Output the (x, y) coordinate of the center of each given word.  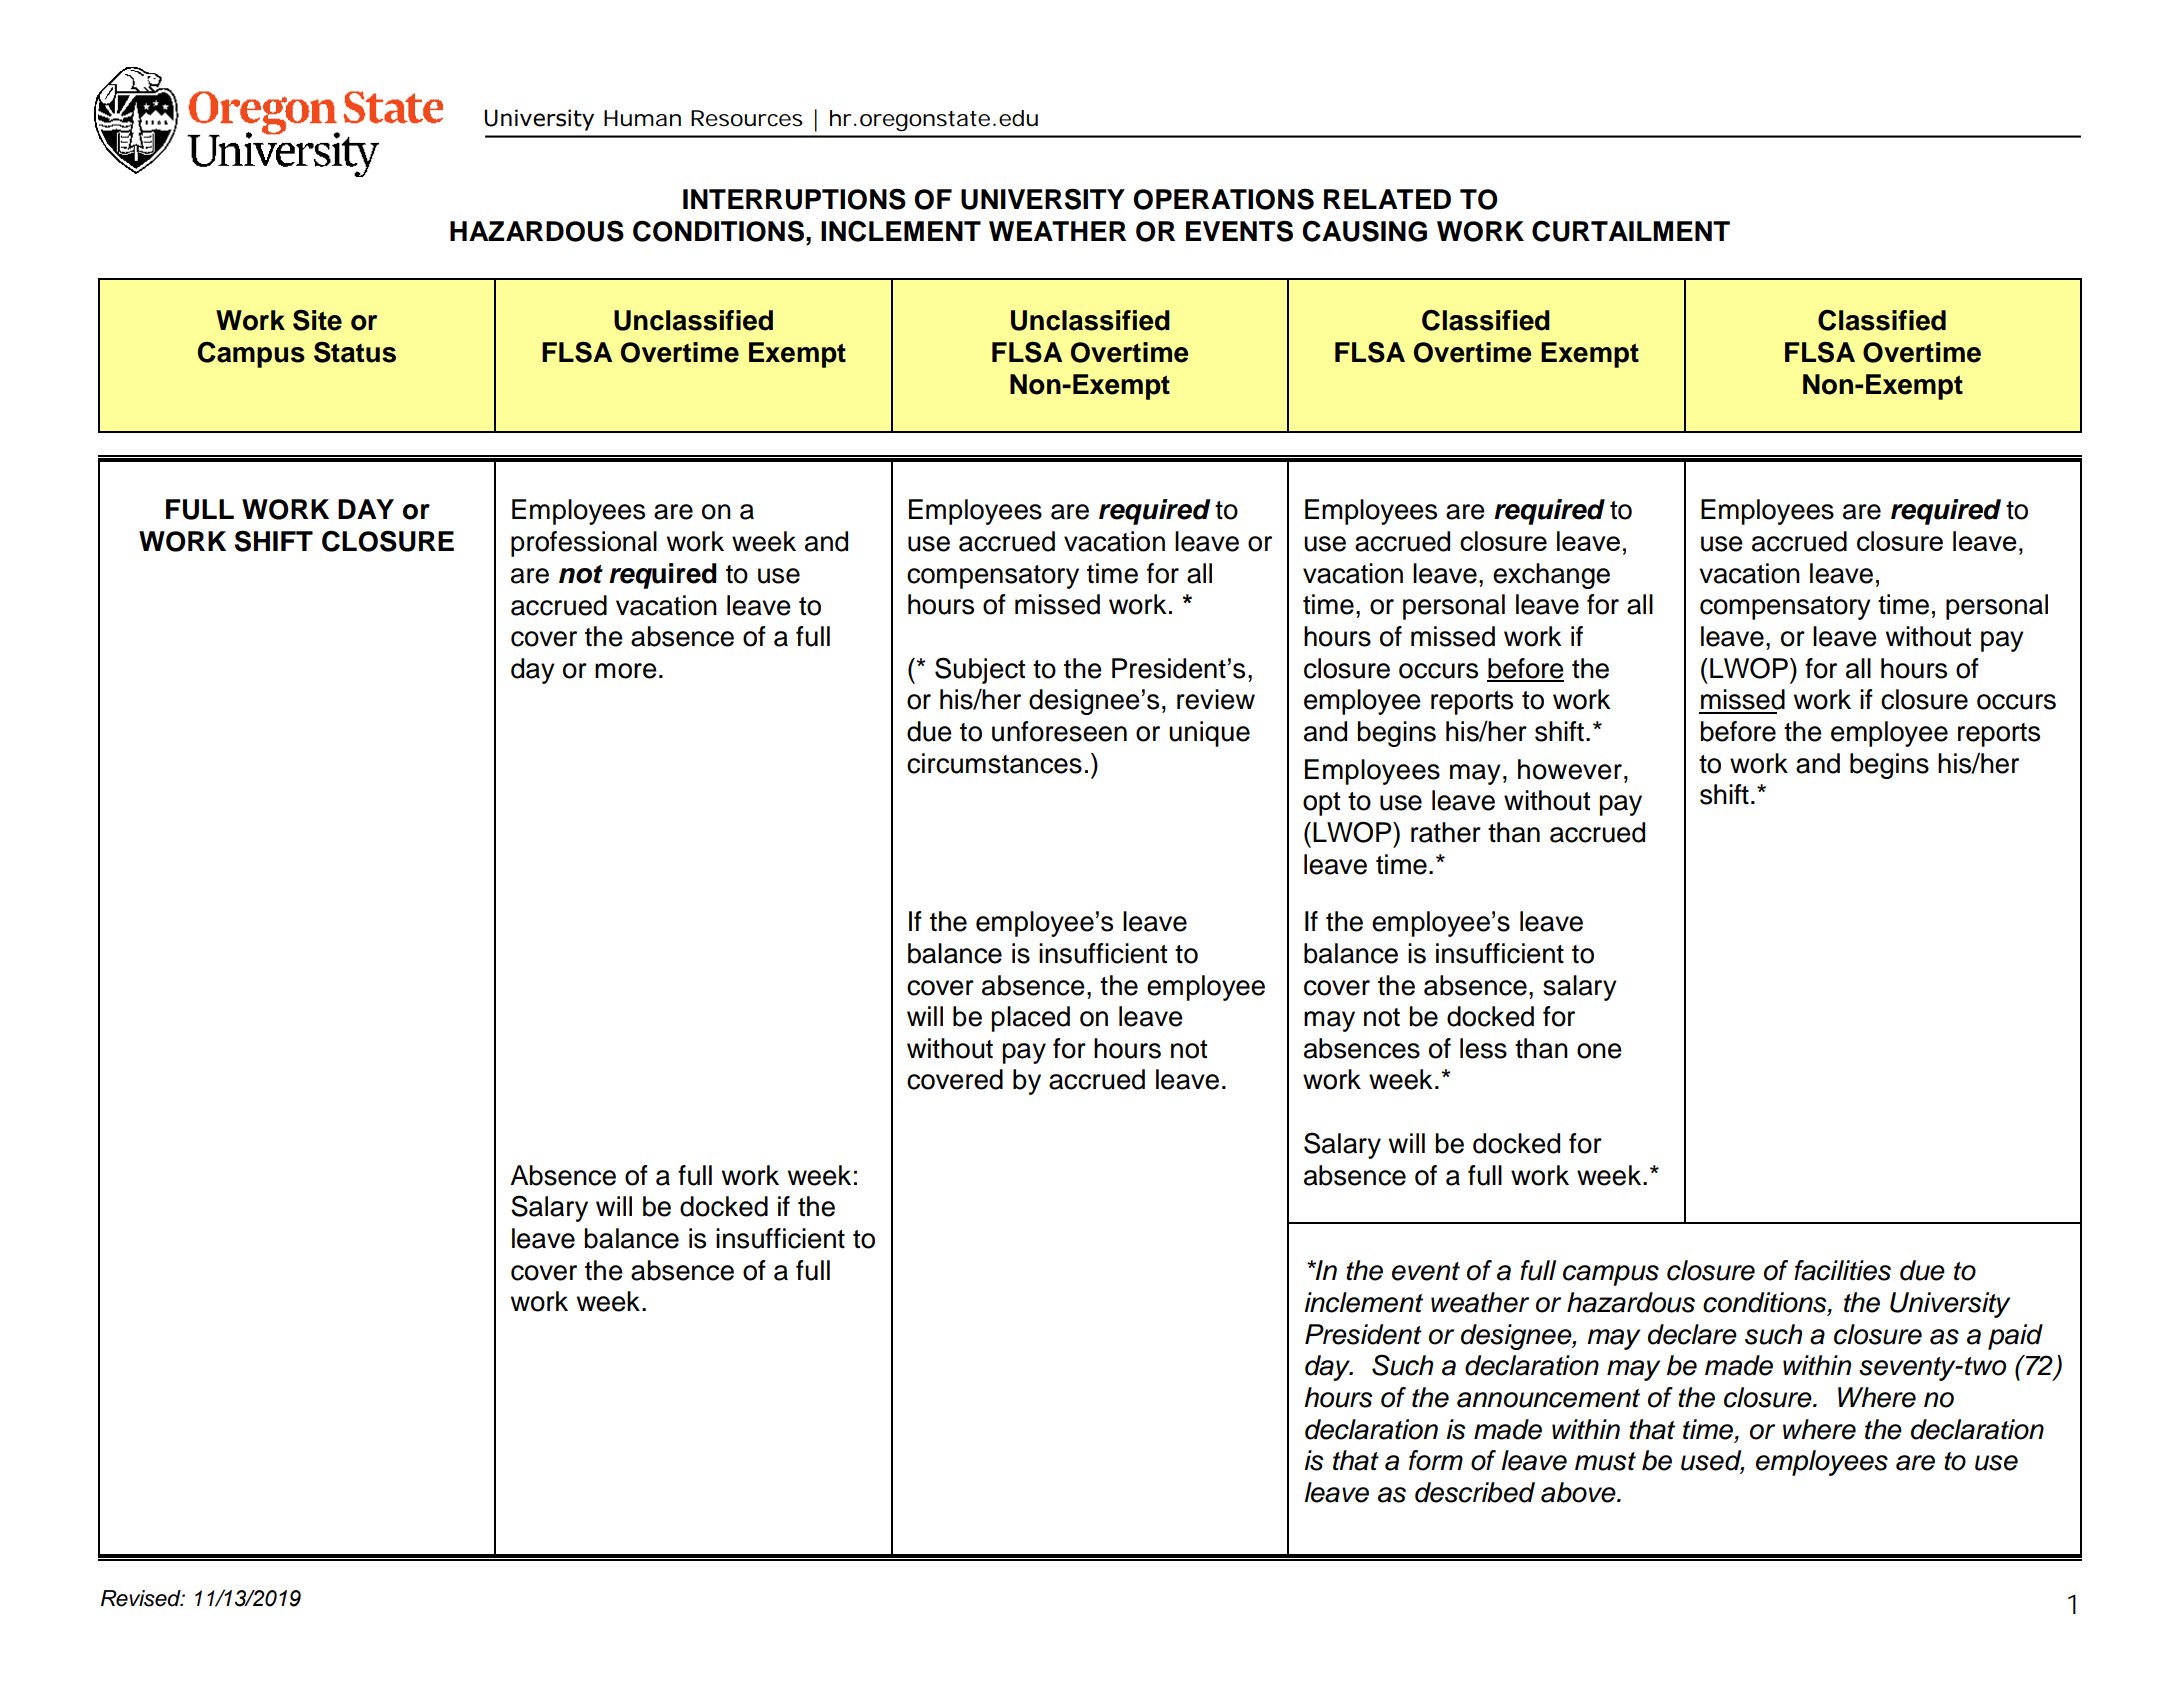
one (1599, 1051)
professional (584, 544)
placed (1031, 1019)
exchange (1551, 576)
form (1436, 1460)
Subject (980, 670)
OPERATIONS (1223, 199)
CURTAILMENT (1631, 231)
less (1483, 1048)
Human (642, 118)
